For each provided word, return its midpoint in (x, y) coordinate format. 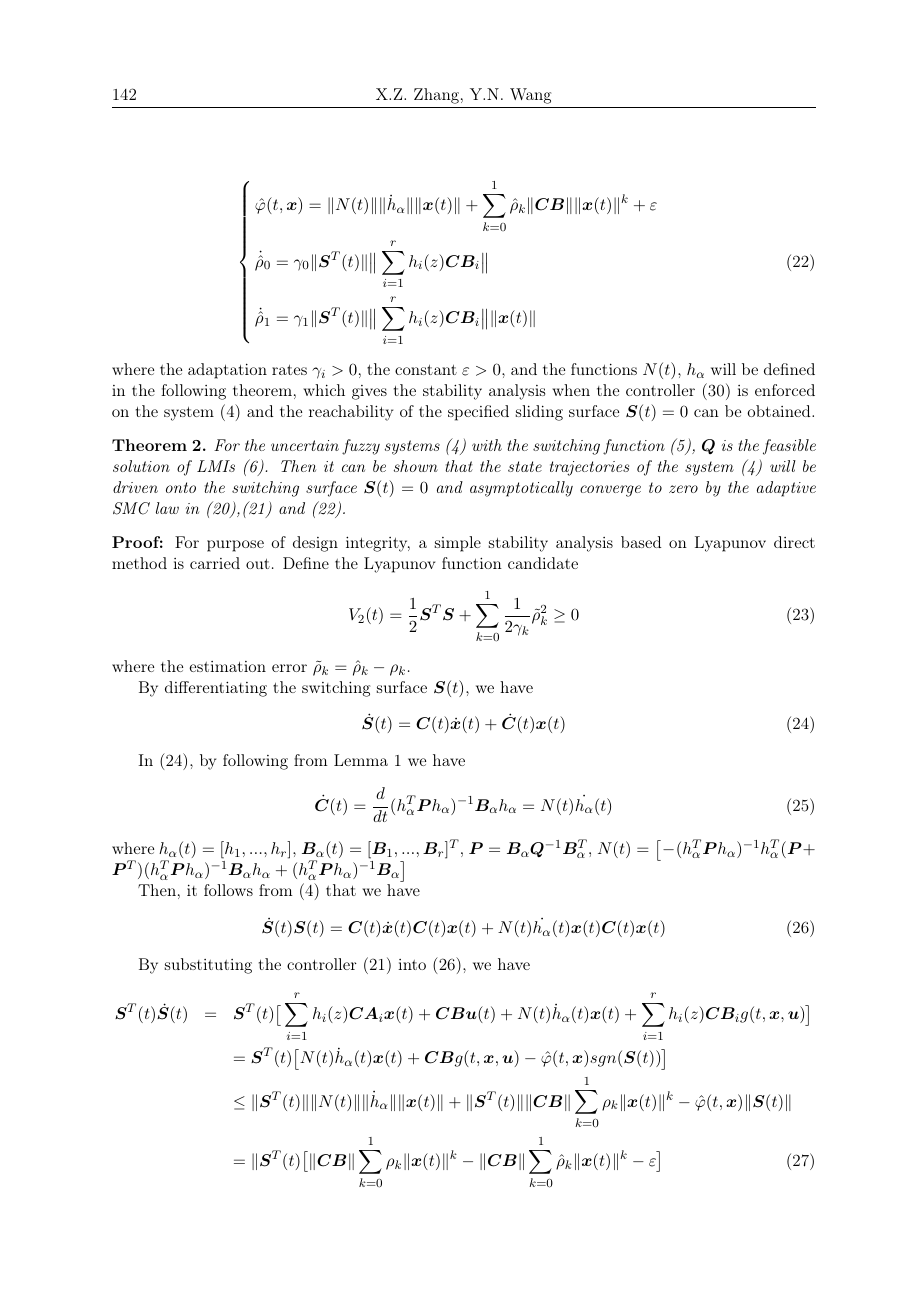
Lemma (361, 760)
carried (215, 563)
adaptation (227, 371)
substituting (208, 966)
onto (181, 487)
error (289, 668)
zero (683, 489)
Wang (530, 96)
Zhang (436, 96)
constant (426, 370)
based (641, 542)
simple (458, 544)
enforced (785, 390)
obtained (780, 411)
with (487, 445)
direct (794, 542)
